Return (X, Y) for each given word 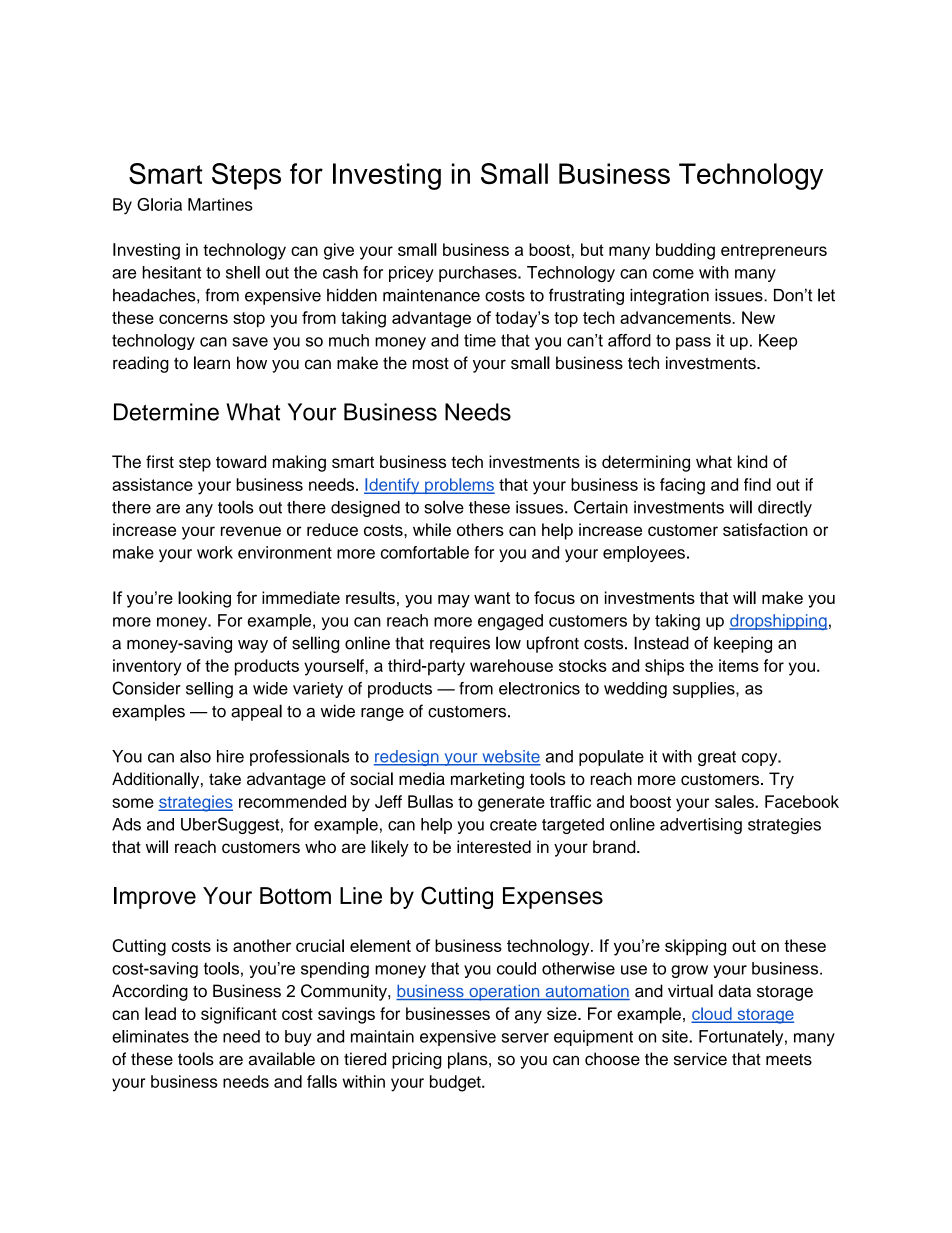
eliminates (150, 1036)
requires (460, 644)
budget (456, 1083)
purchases (479, 274)
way (253, 646)
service (700, 1059)
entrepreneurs (774, 252)
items (739, 665)
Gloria (159, 204)
